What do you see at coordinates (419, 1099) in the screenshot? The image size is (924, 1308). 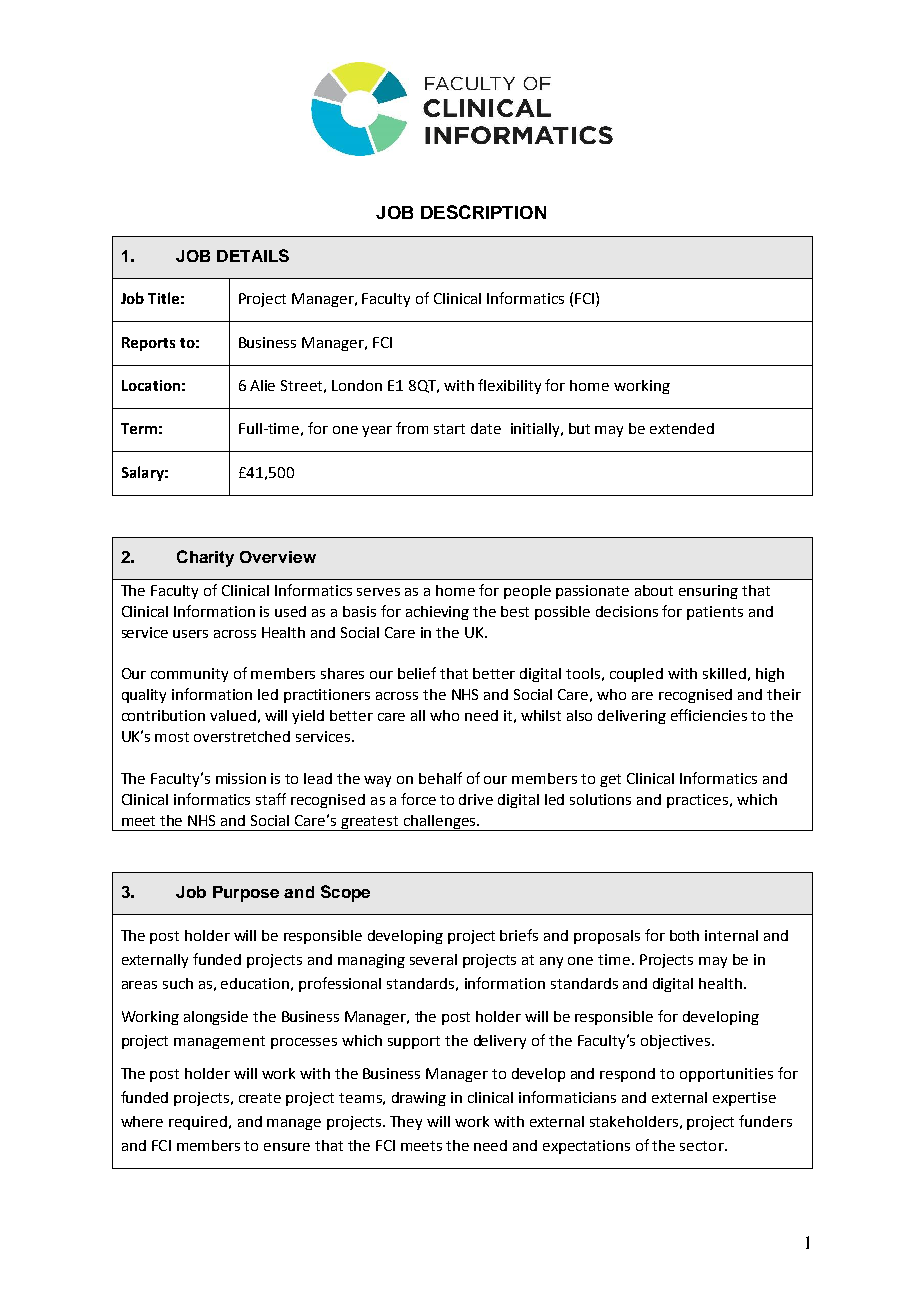 I see `drawing` at bounding box center [419, 1099].
